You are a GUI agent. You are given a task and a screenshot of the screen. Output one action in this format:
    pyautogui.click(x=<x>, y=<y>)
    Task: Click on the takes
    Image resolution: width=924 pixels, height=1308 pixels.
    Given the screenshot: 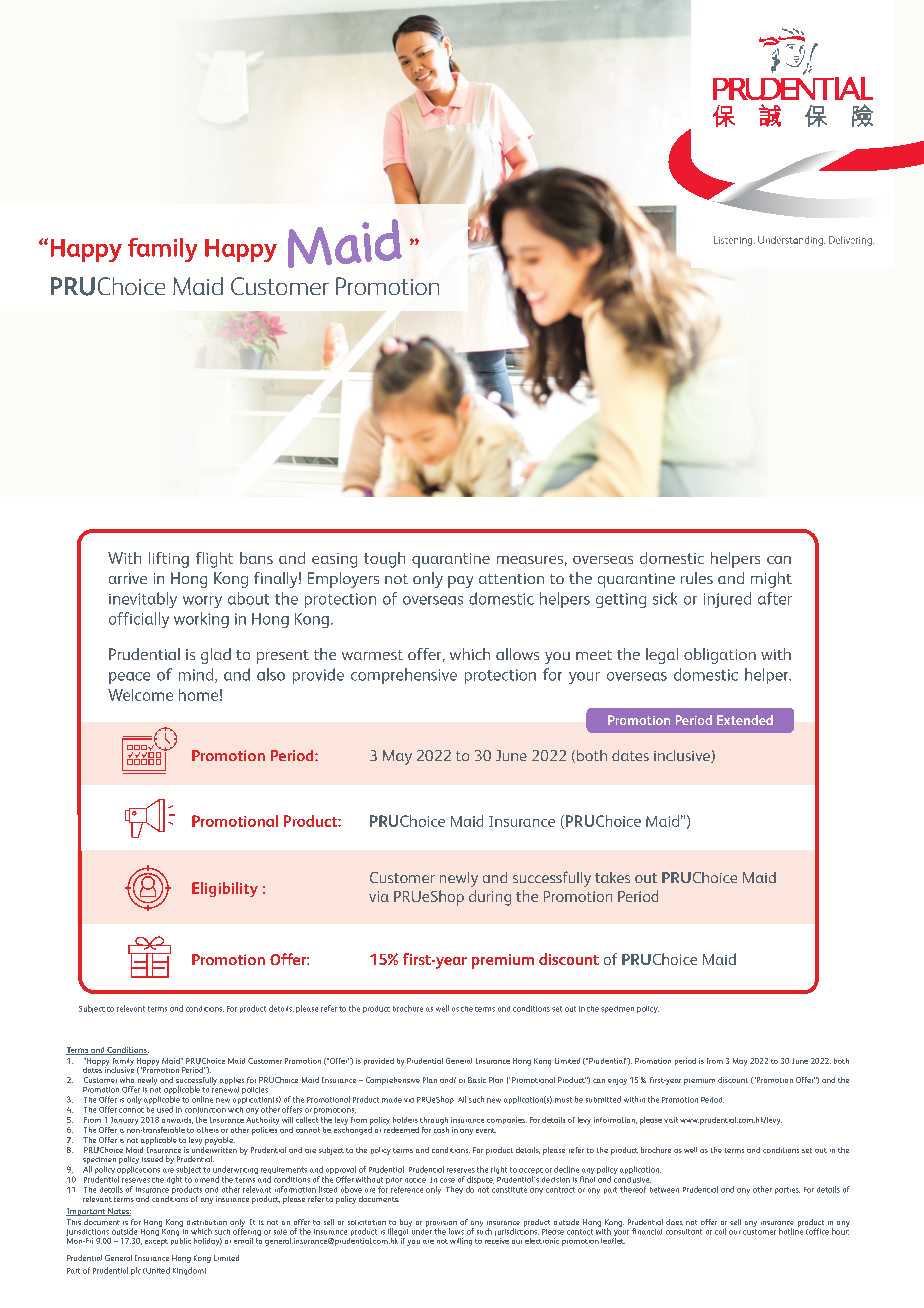 What is the action you would take?
    pyautogui.click(x=612, y=877)
